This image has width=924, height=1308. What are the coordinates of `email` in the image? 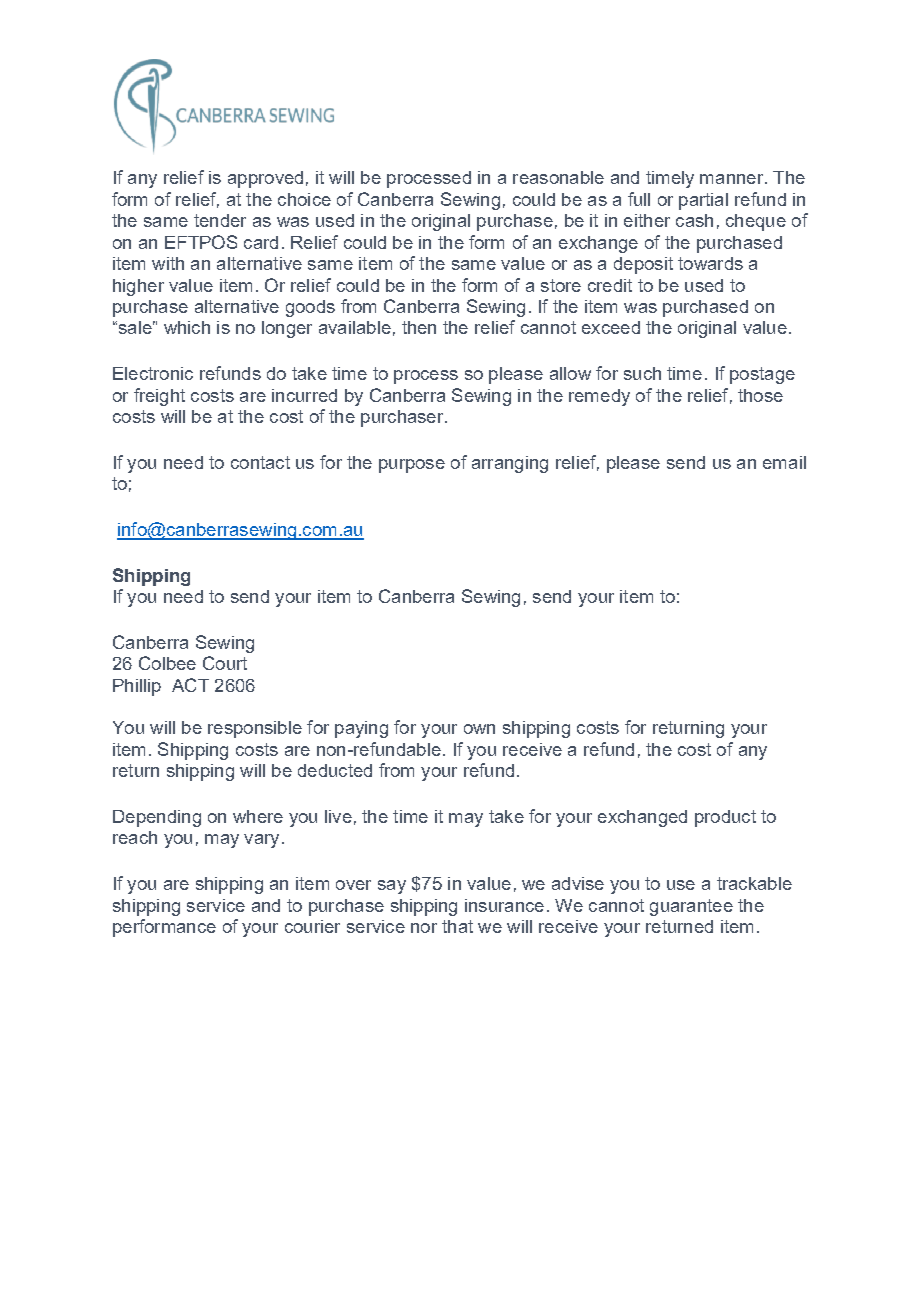 It's located at (784, 462).
